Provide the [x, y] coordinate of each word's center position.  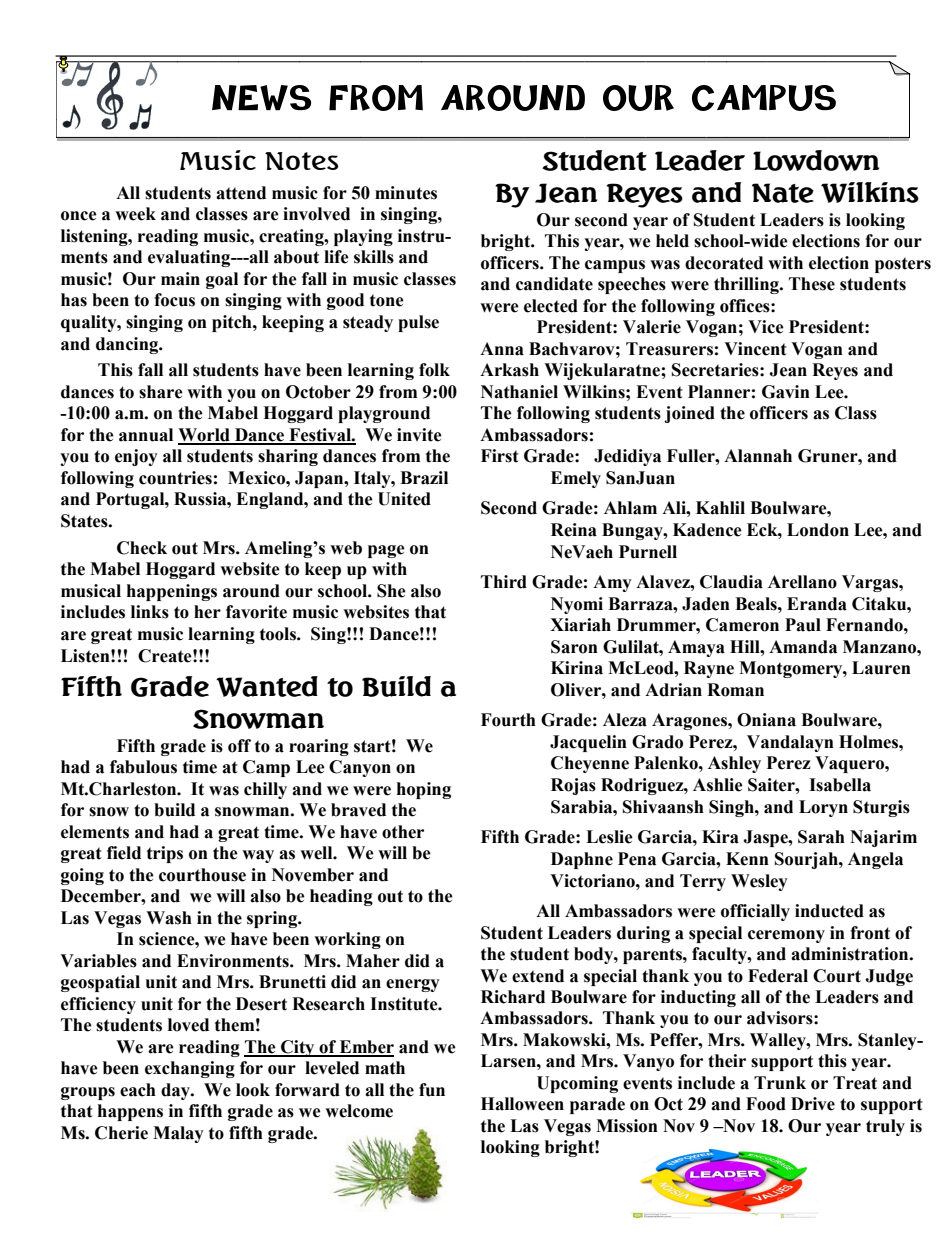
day [176, 1091]
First [500, 456]
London [818, 530]
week [135, 214]
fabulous [143, 767]
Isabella [840, 785]
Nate [783, 193]
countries [175, 478]
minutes [406, 193]
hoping [424, 790]
